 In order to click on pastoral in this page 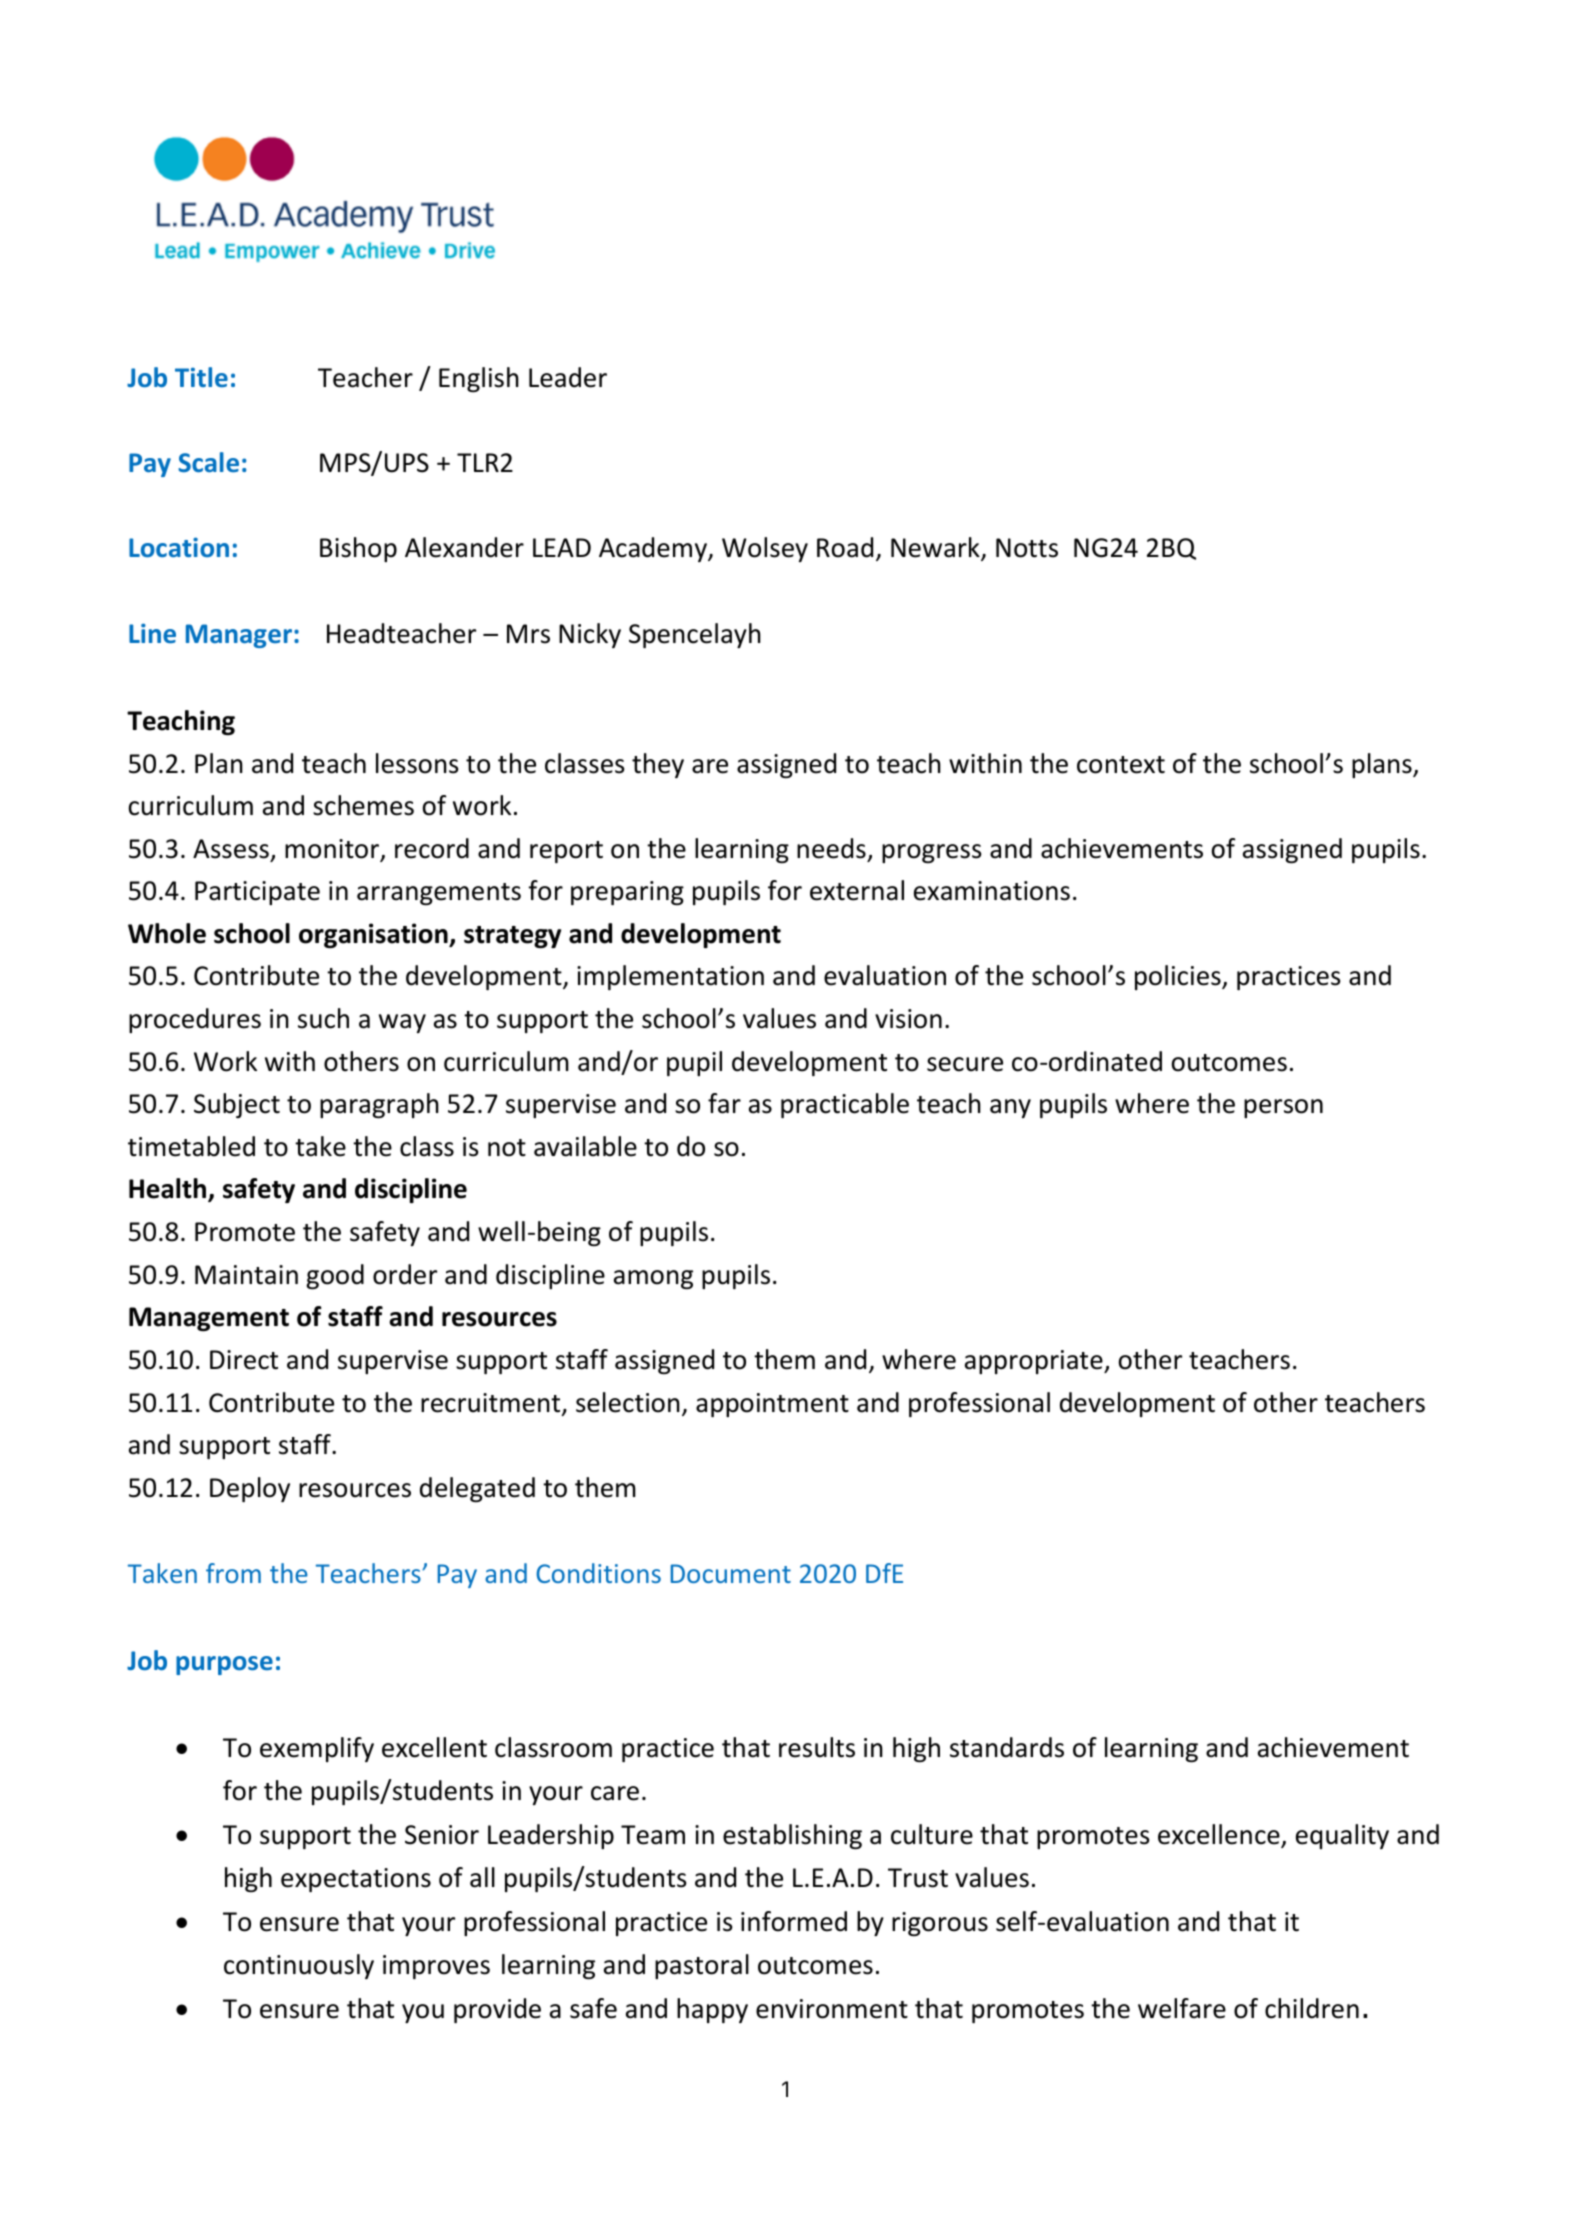, I will do `click(702, 1966)`.
